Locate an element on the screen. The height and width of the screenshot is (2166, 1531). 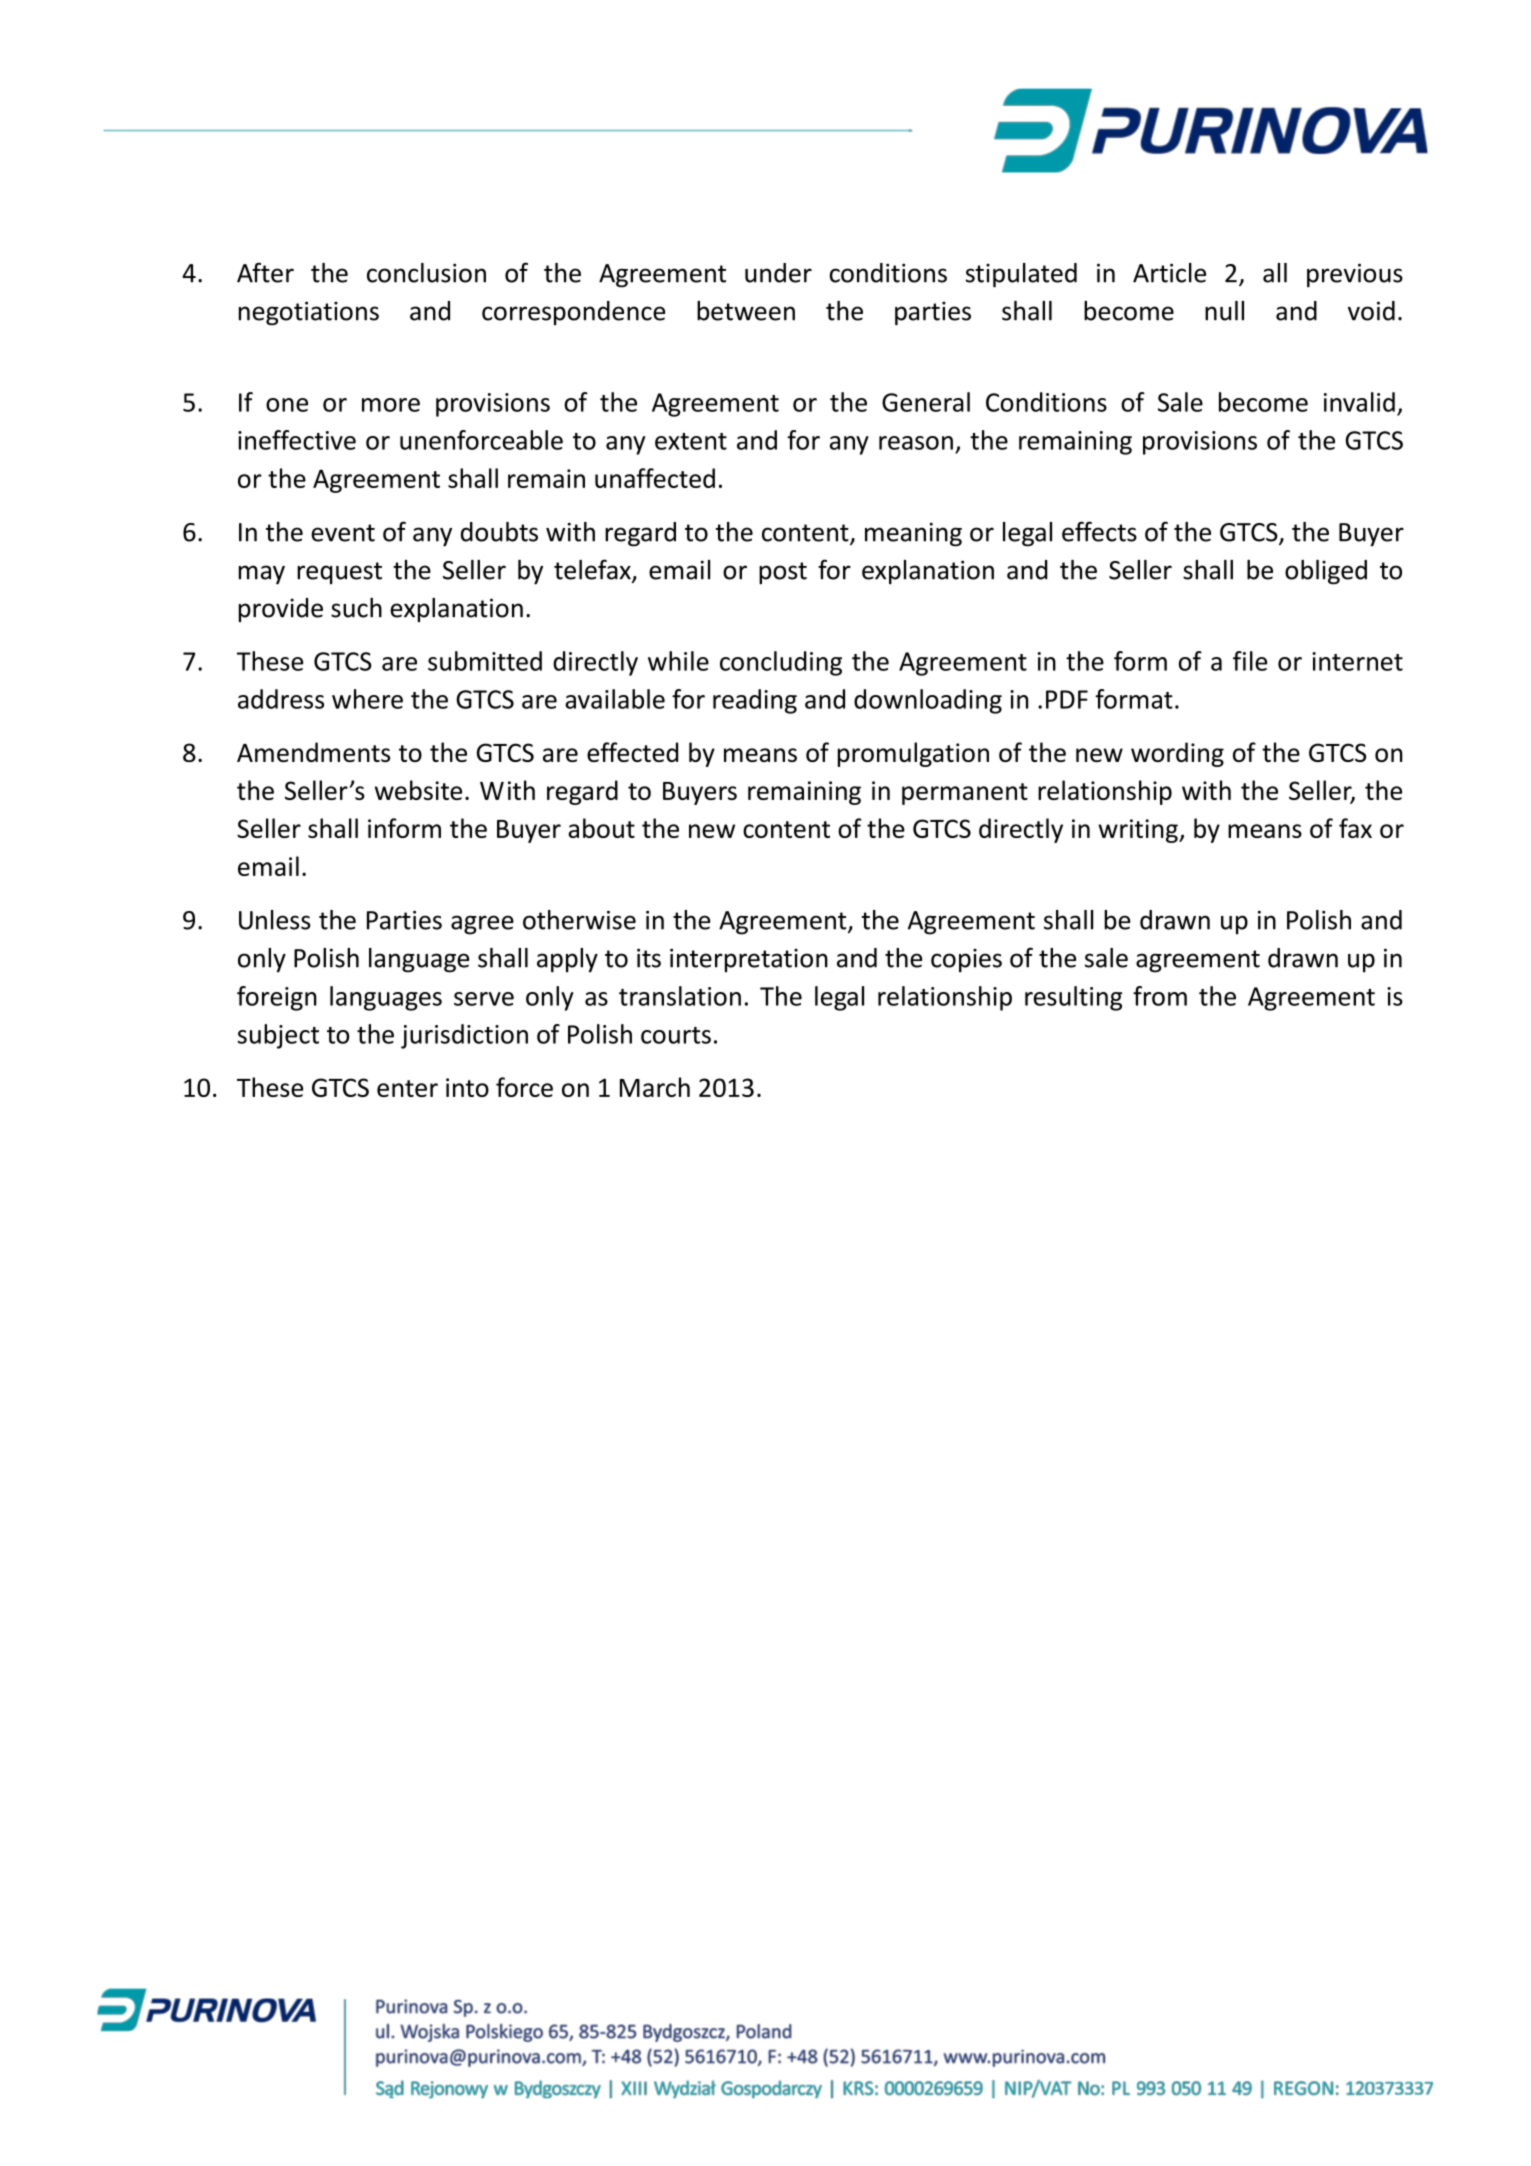
null is located at coordinates (1224, 311).
